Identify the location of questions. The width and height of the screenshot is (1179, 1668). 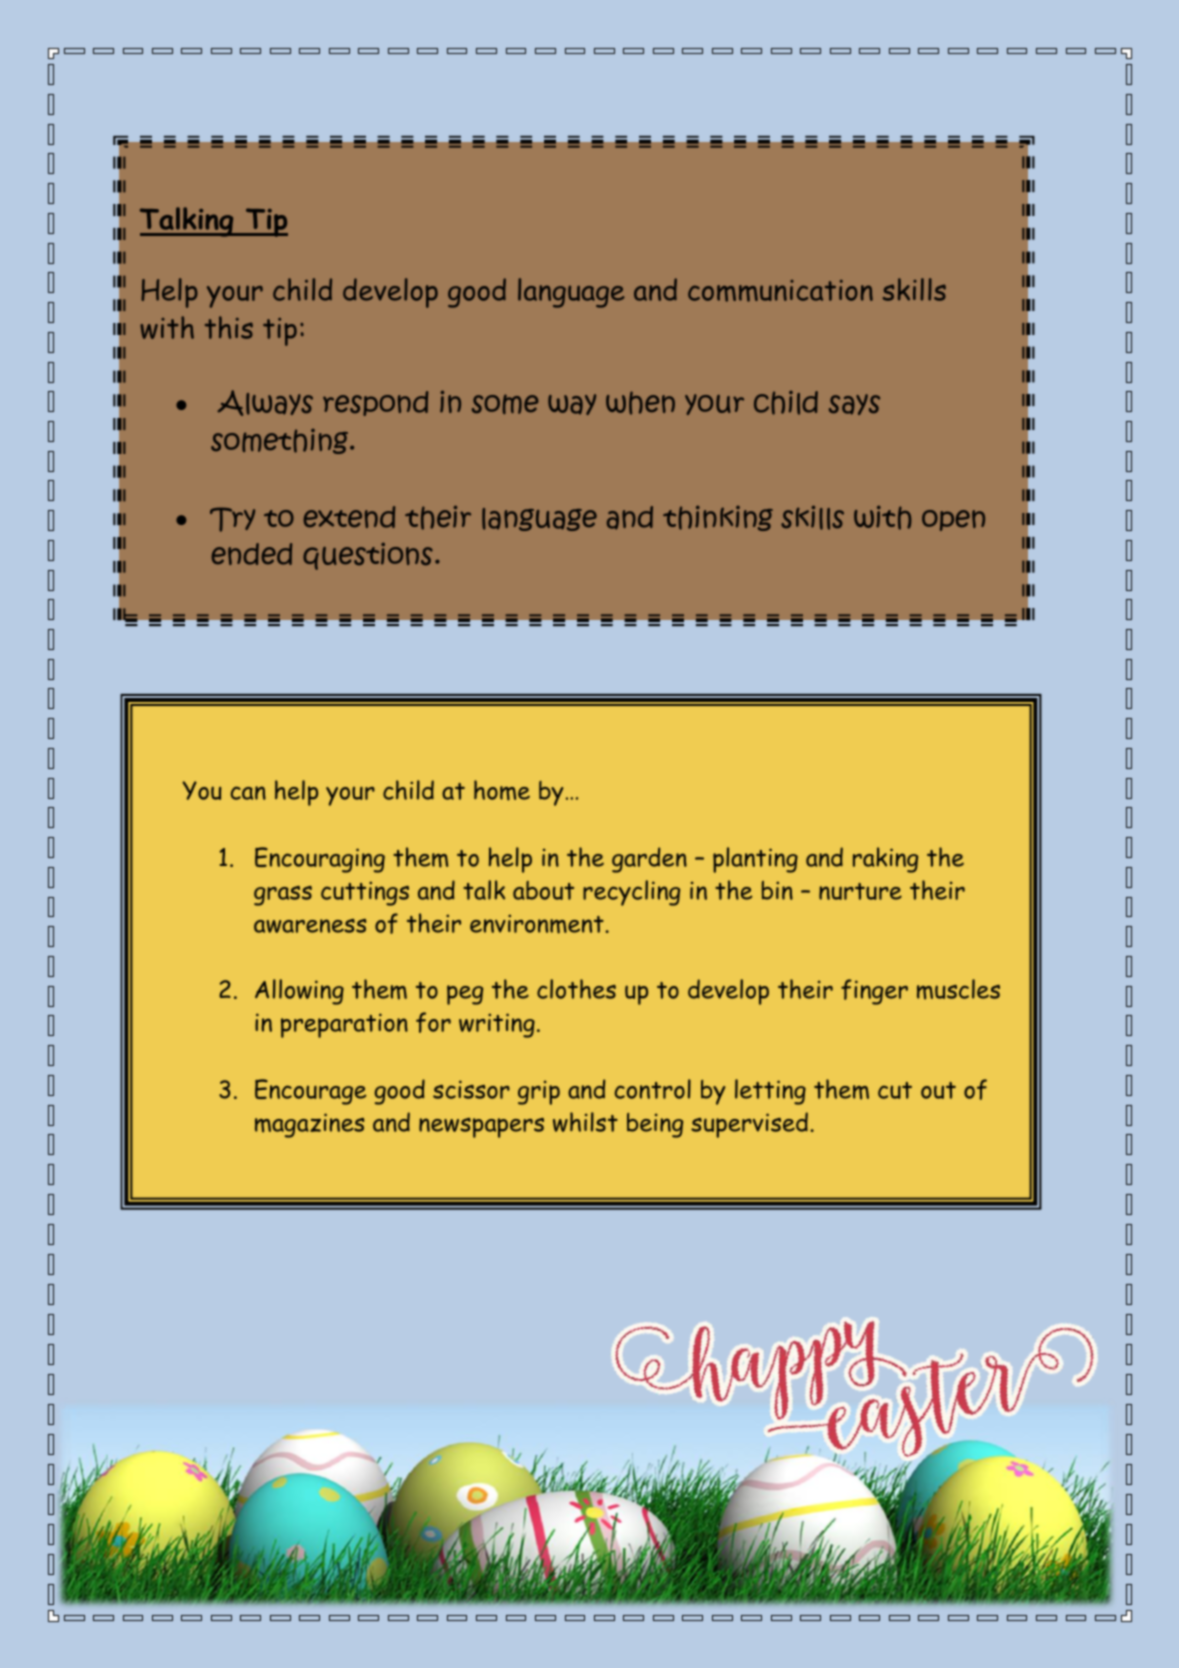
(368, 556).
